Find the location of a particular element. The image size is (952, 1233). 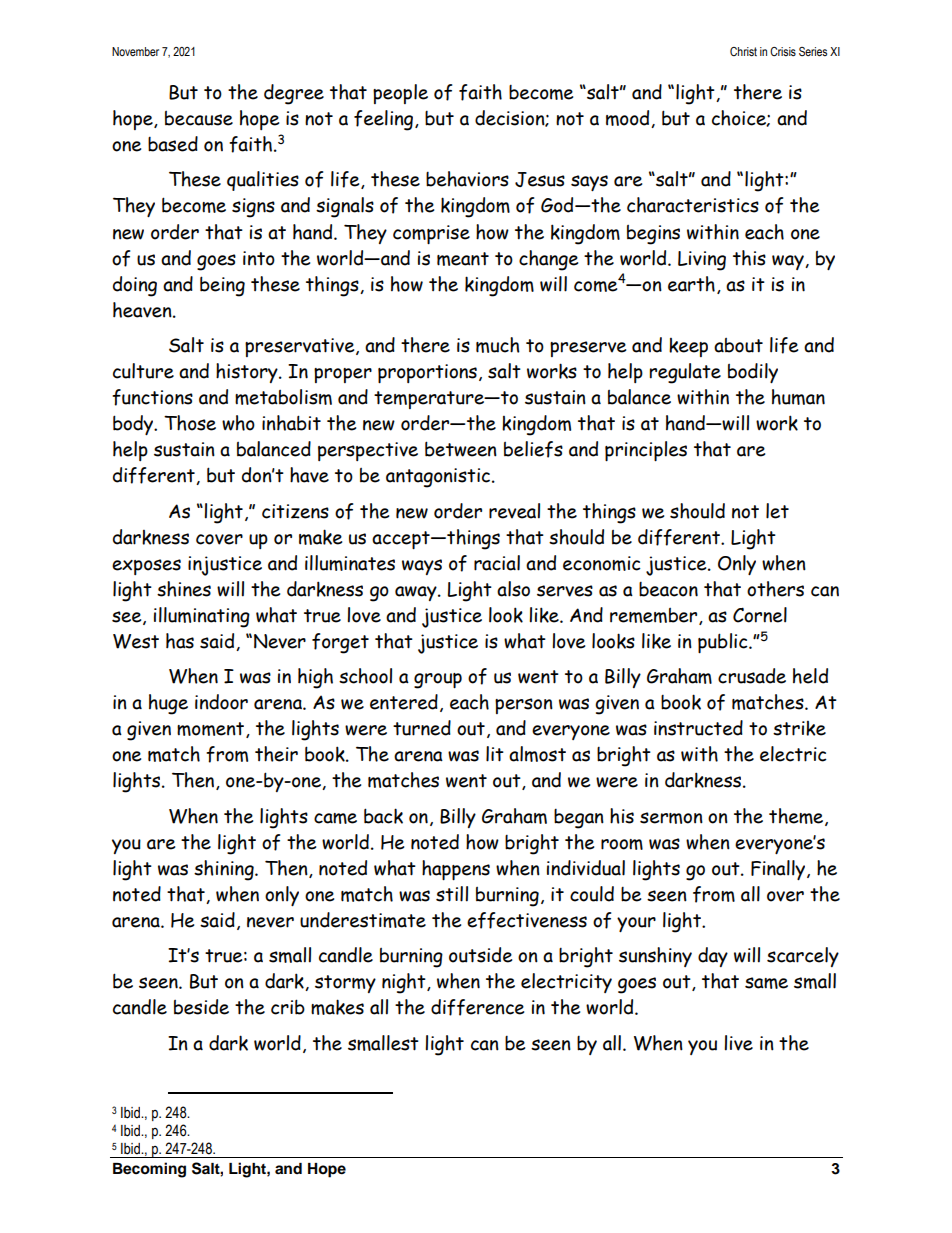

people is located at coordinates (400, 94).
